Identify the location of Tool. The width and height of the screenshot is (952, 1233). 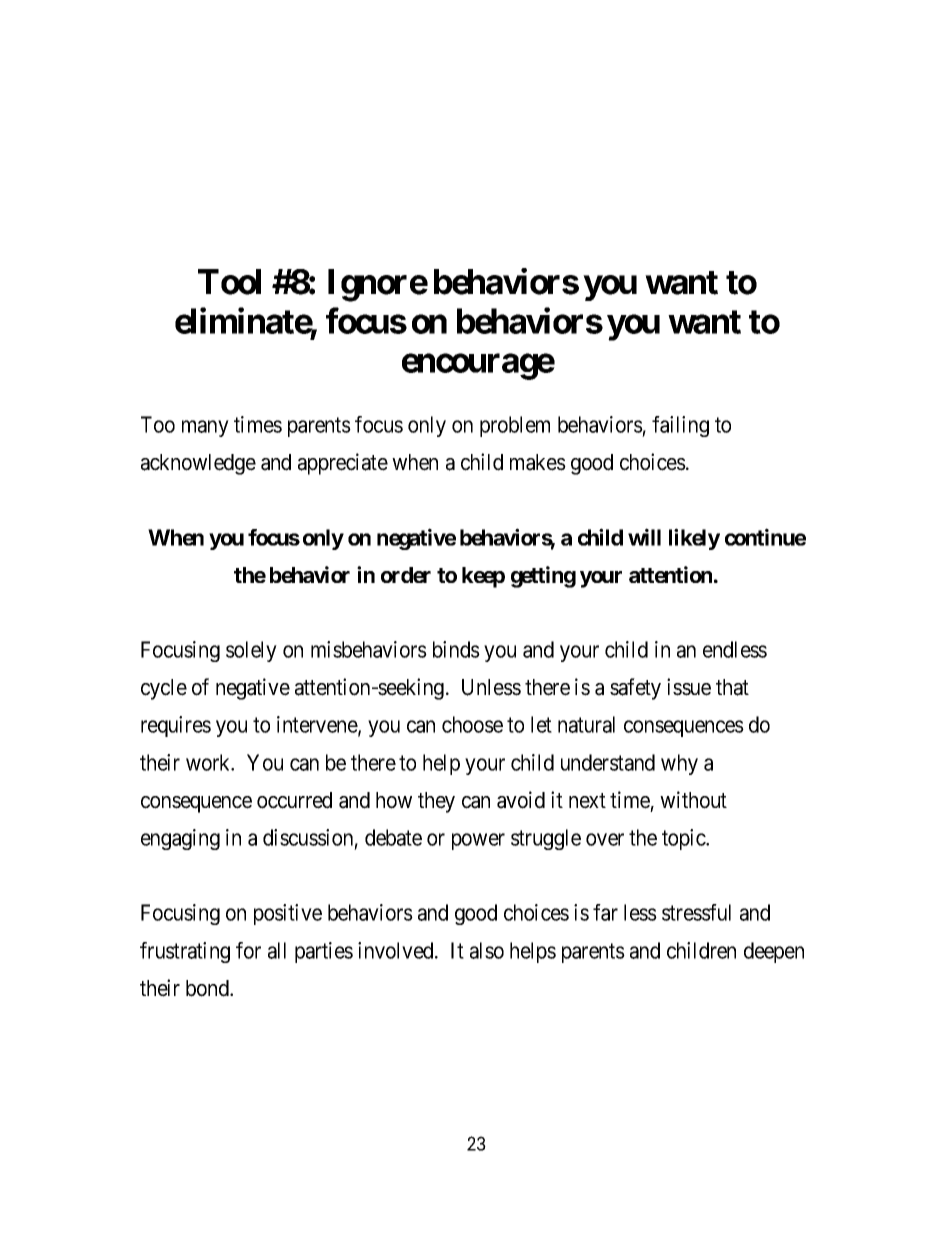
(229, 282).
